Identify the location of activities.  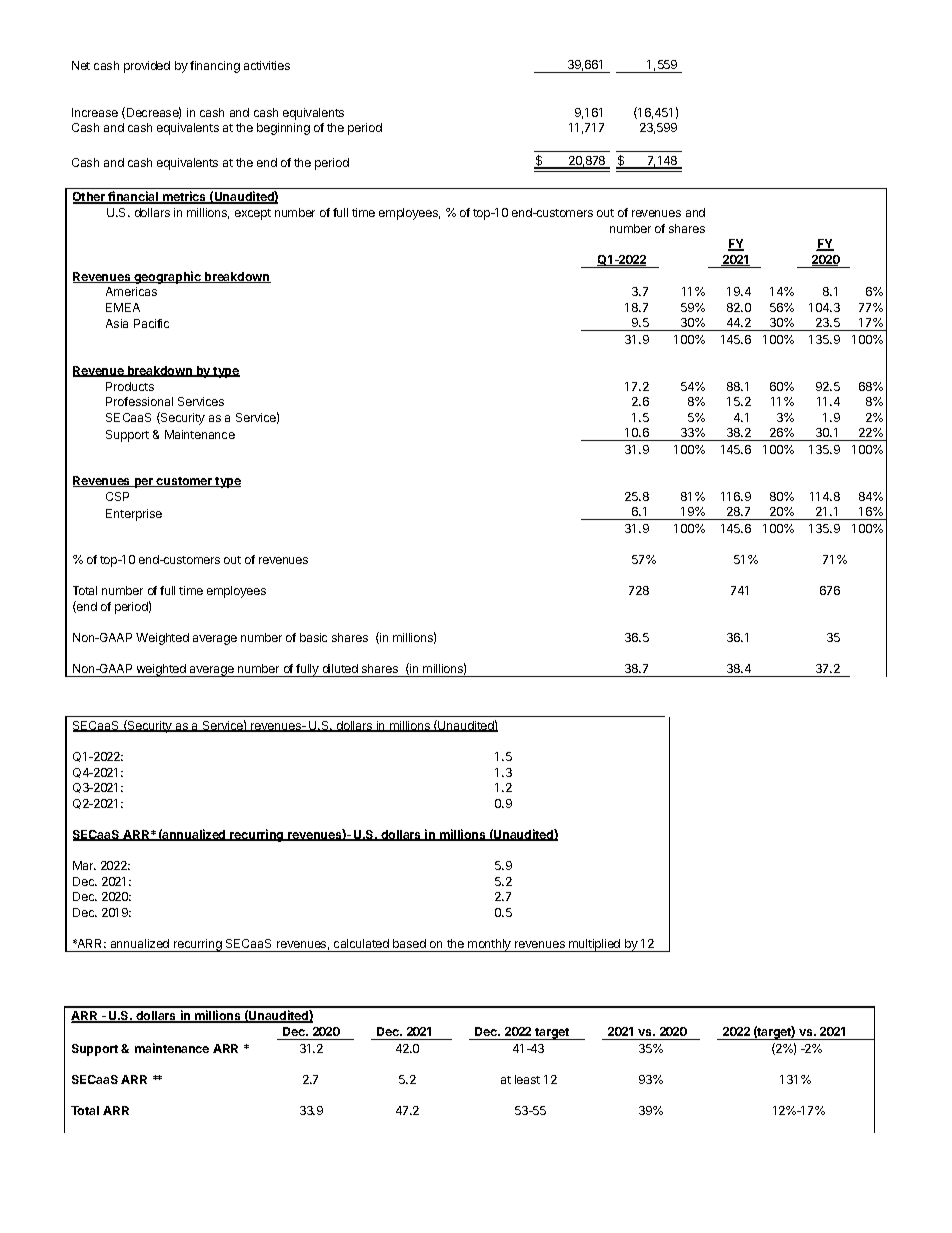
(267, 65).
